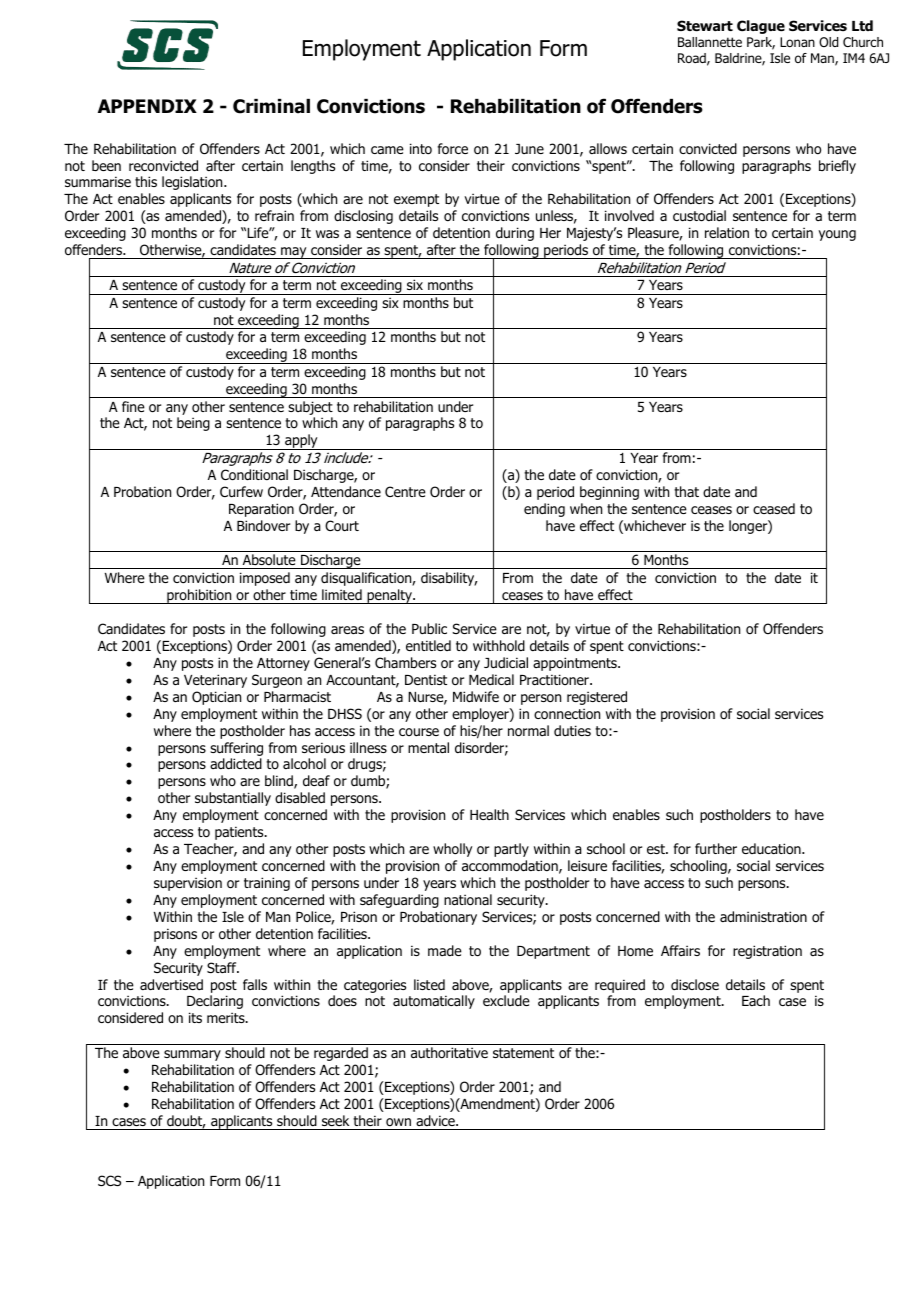 This document has height=1308, width=924. Describe the element at coordinates (199, 596) in the document. I see `prohibition` at that location.
